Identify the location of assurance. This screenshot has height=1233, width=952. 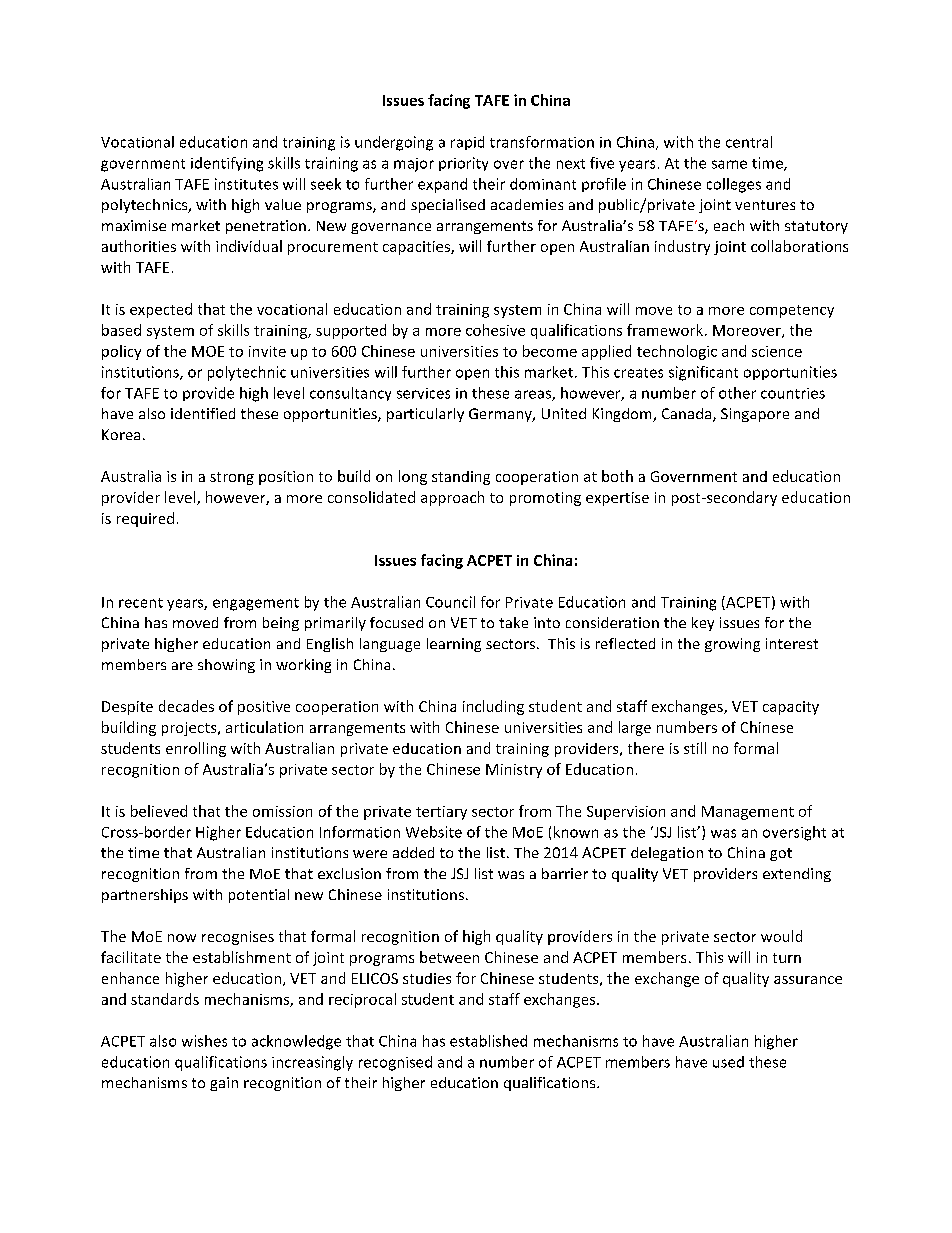
(808, 980).
